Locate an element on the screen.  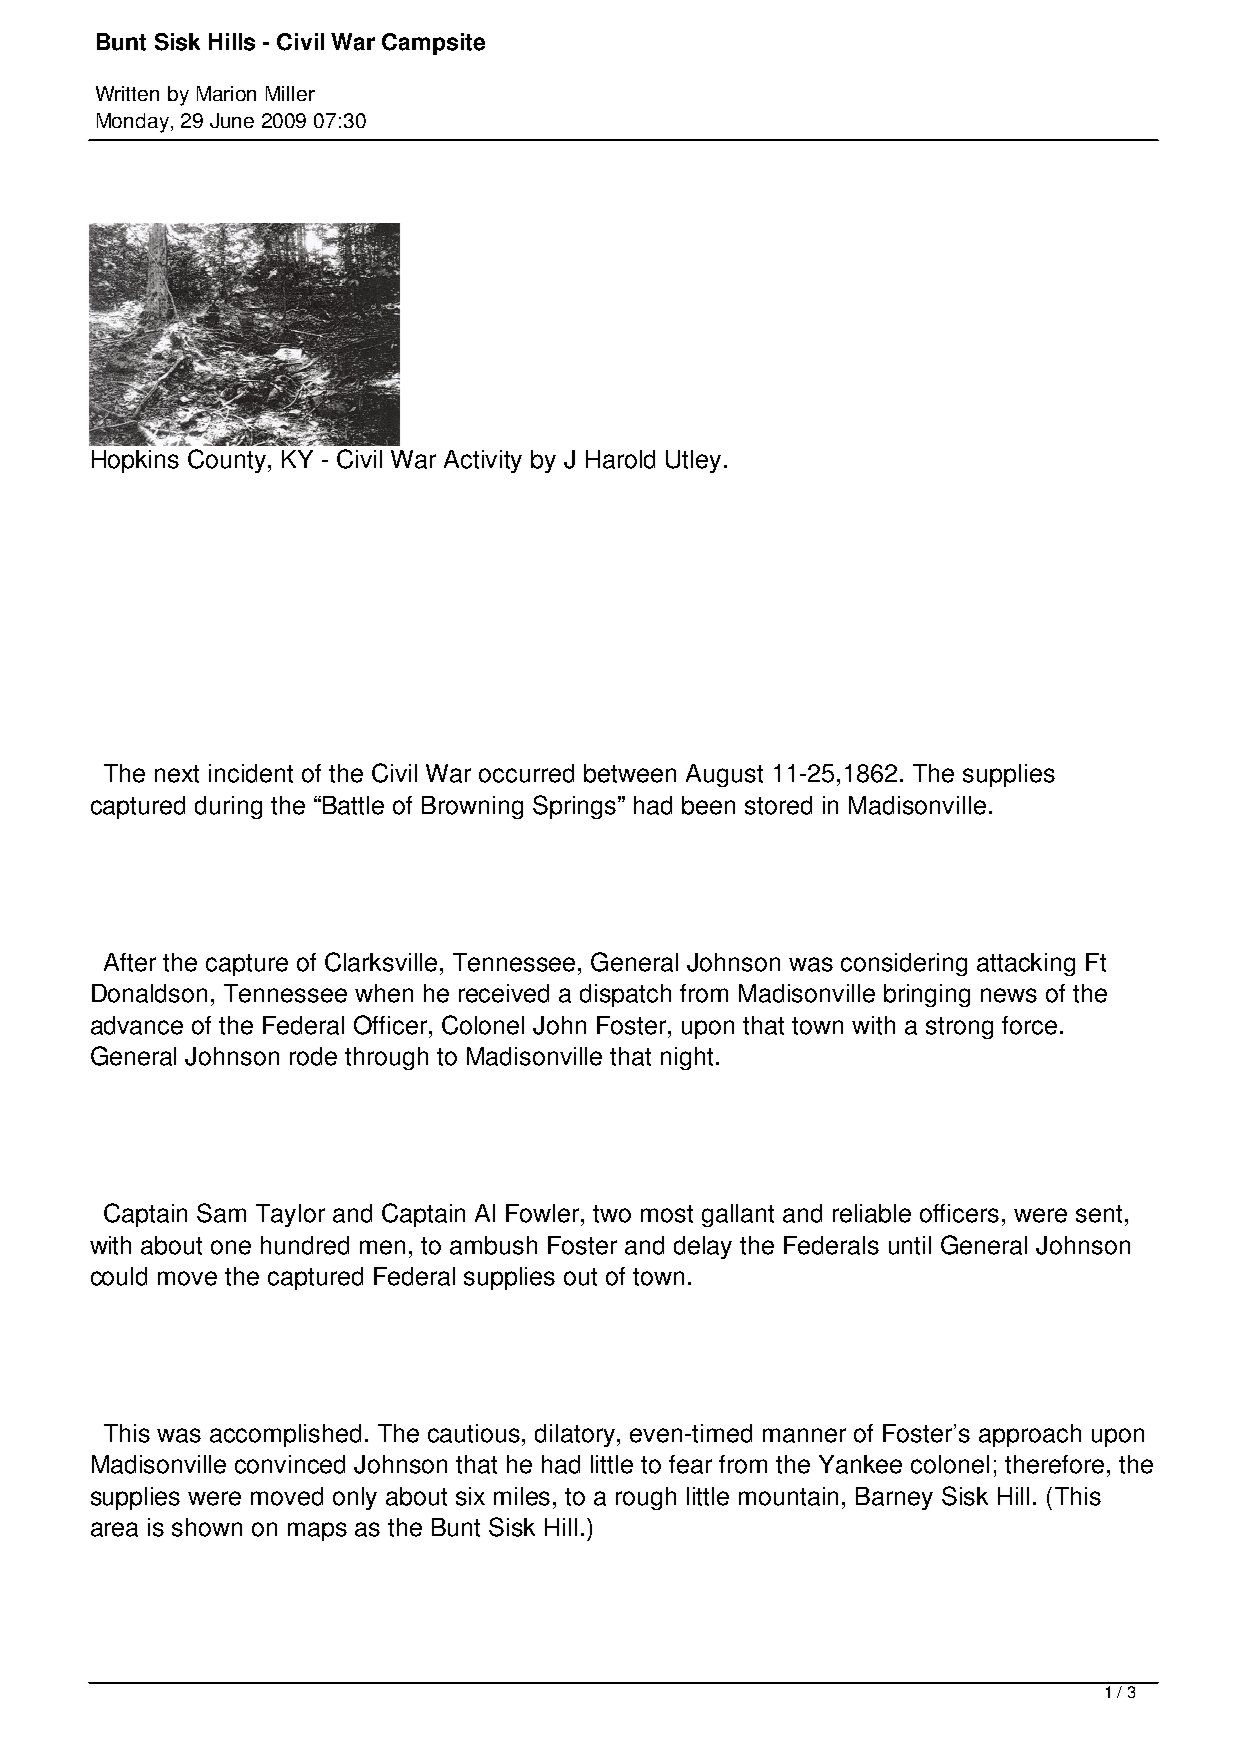
County is located at coordinates (228, 461).
